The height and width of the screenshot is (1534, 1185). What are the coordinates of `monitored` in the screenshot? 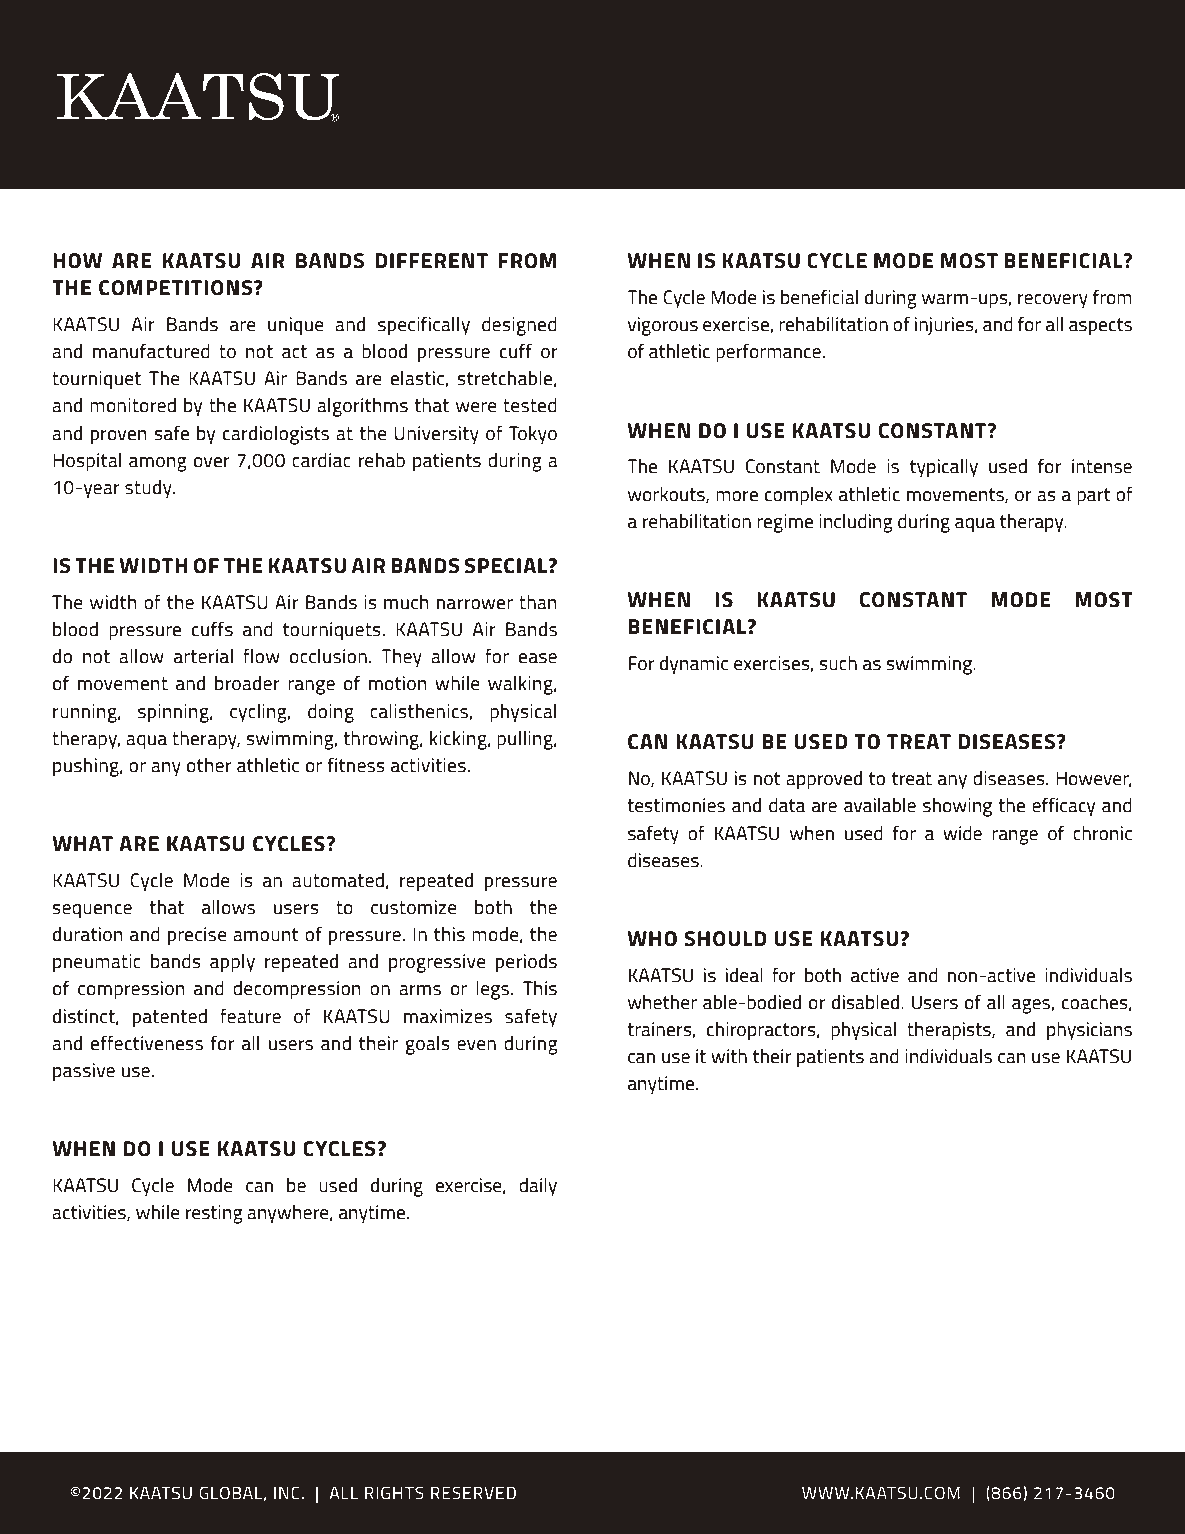 It's located at (133, 405).
